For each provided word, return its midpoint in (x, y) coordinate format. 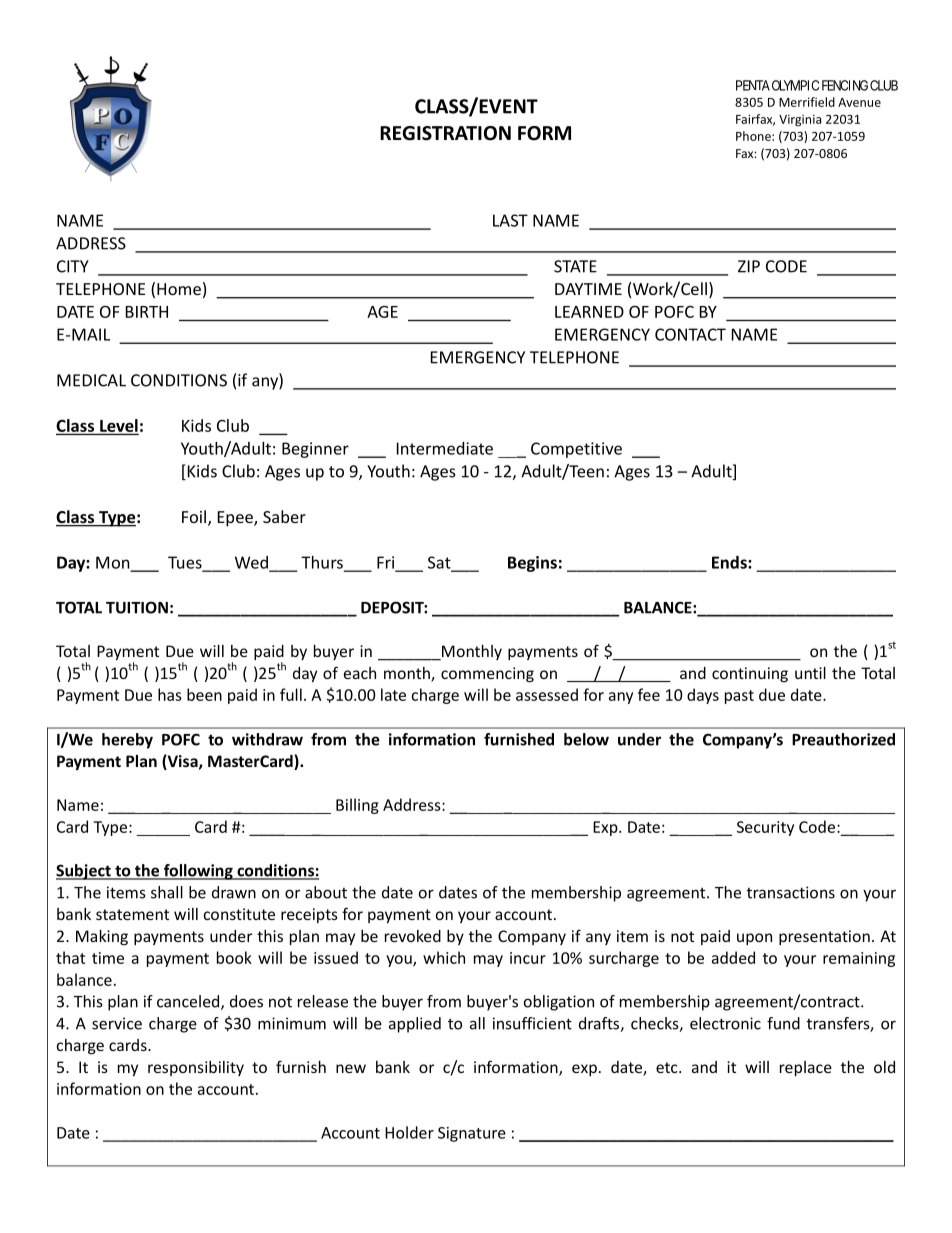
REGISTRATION (445, 133)
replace (806, 1068)
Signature (472, 1134)
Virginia (800, 120)
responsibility (196, 1068)
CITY (73, 266)
